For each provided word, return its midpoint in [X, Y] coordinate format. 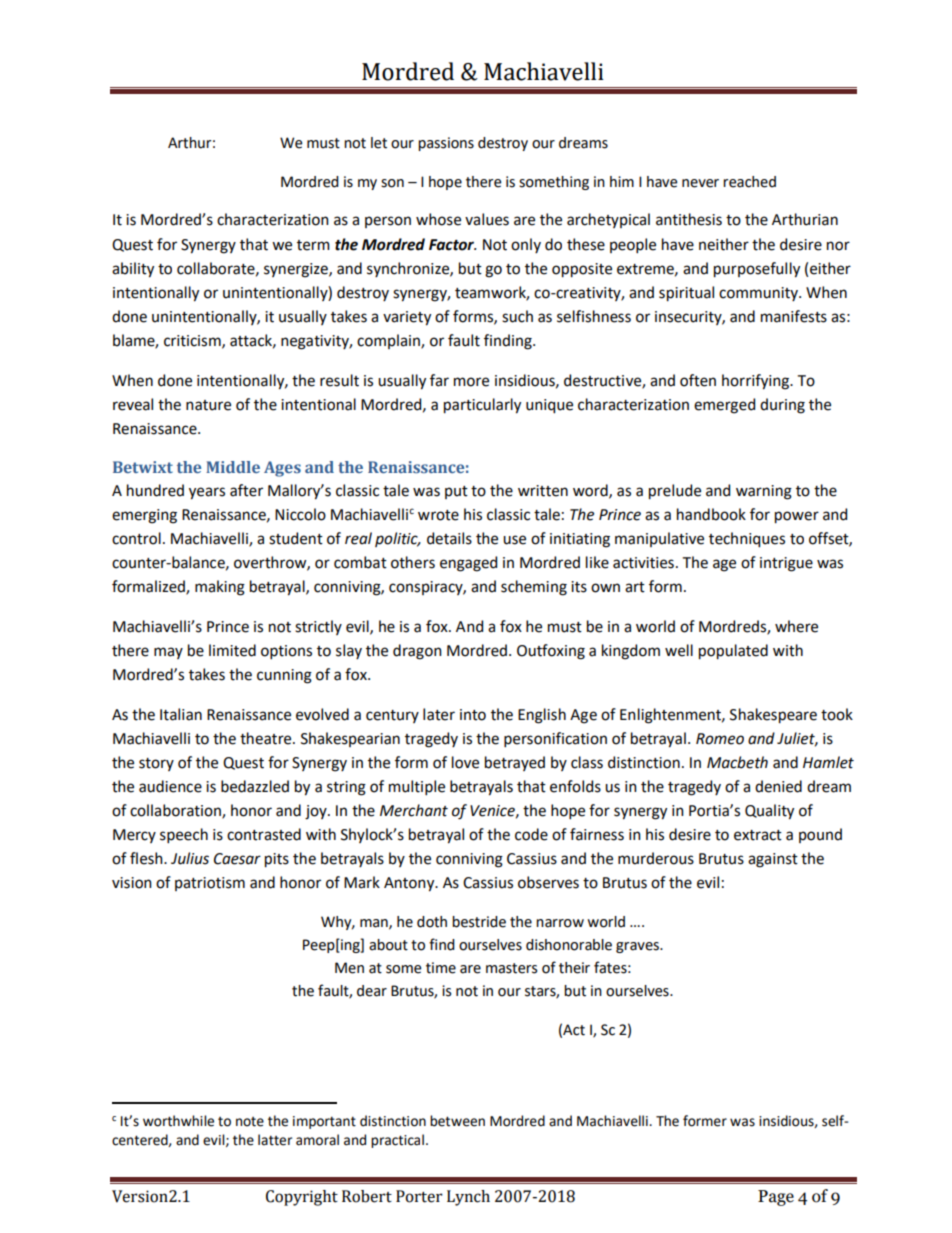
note [250, 1122]
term [313, 245]
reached [749, 182]
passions [446, 144]
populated [733, 652]
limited [232, 650]
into [473, 715]
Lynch [468, 1198]
